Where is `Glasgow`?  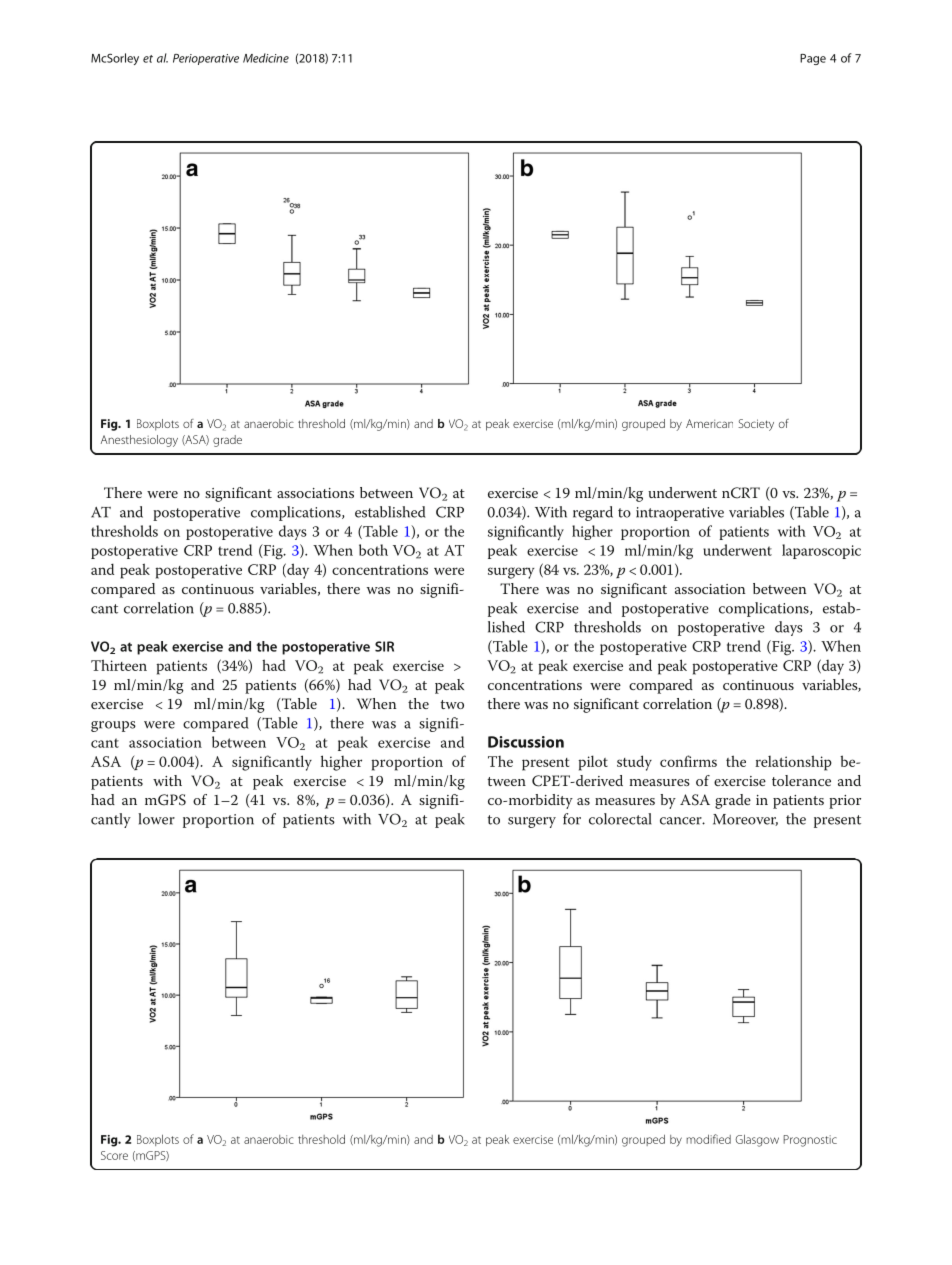 Glasgow is located at coordinates (757, 1140).
